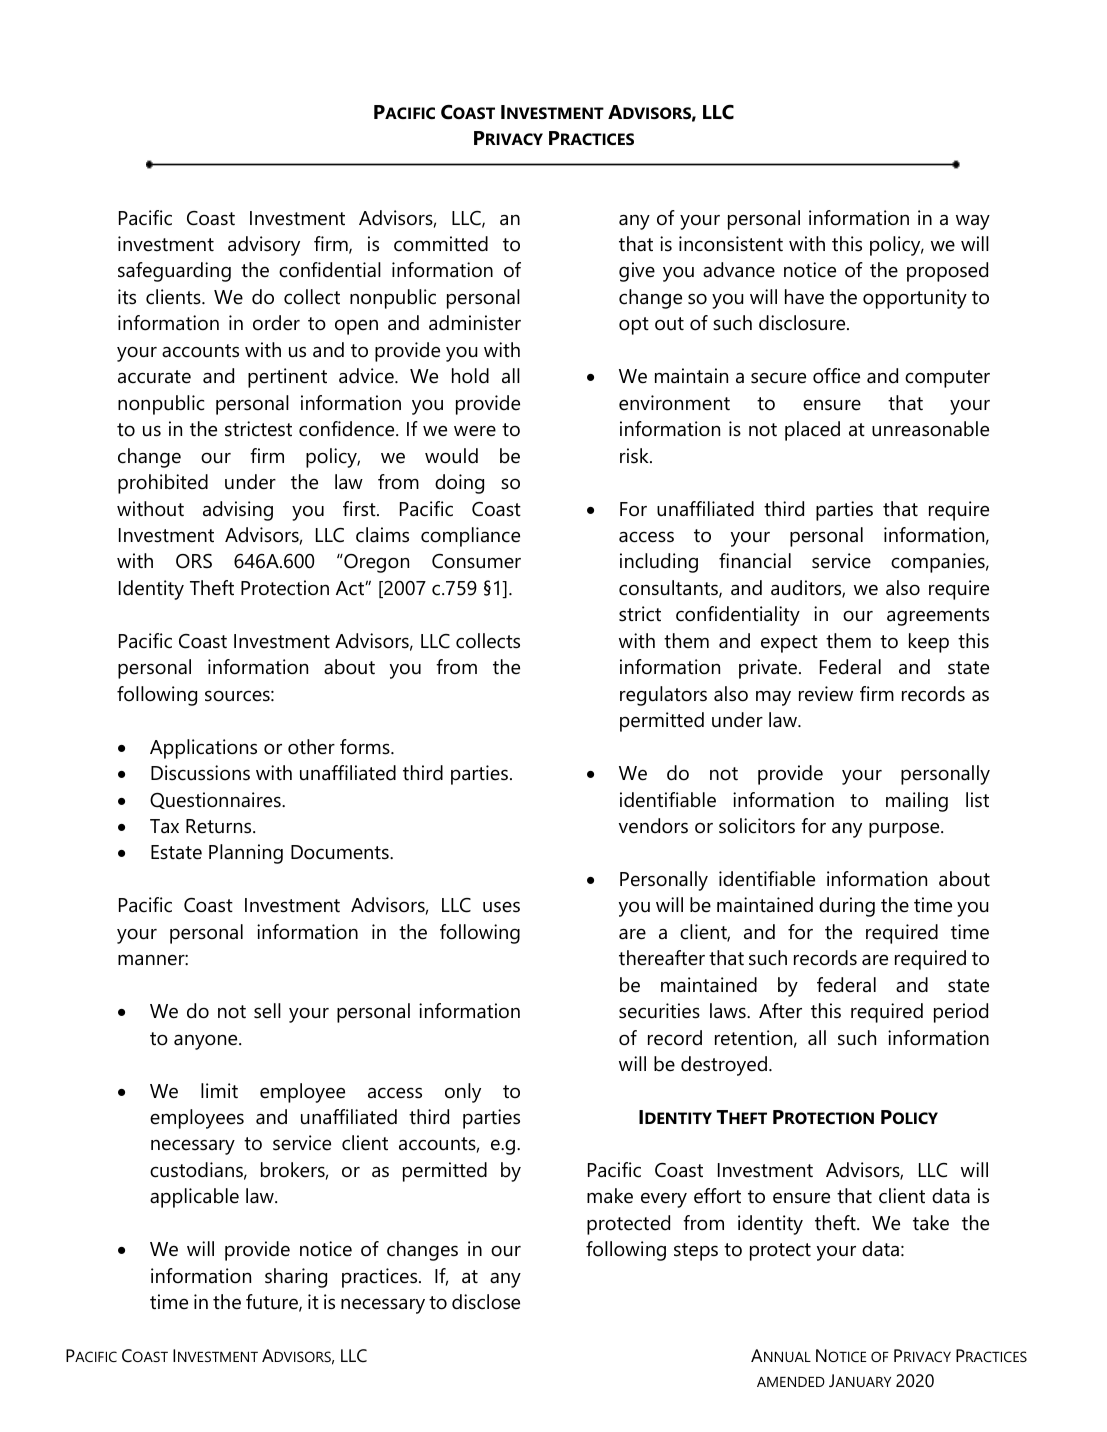  Describe the element at coordinates (653, 826) in the screenshot. I see `vendors` at that location.
